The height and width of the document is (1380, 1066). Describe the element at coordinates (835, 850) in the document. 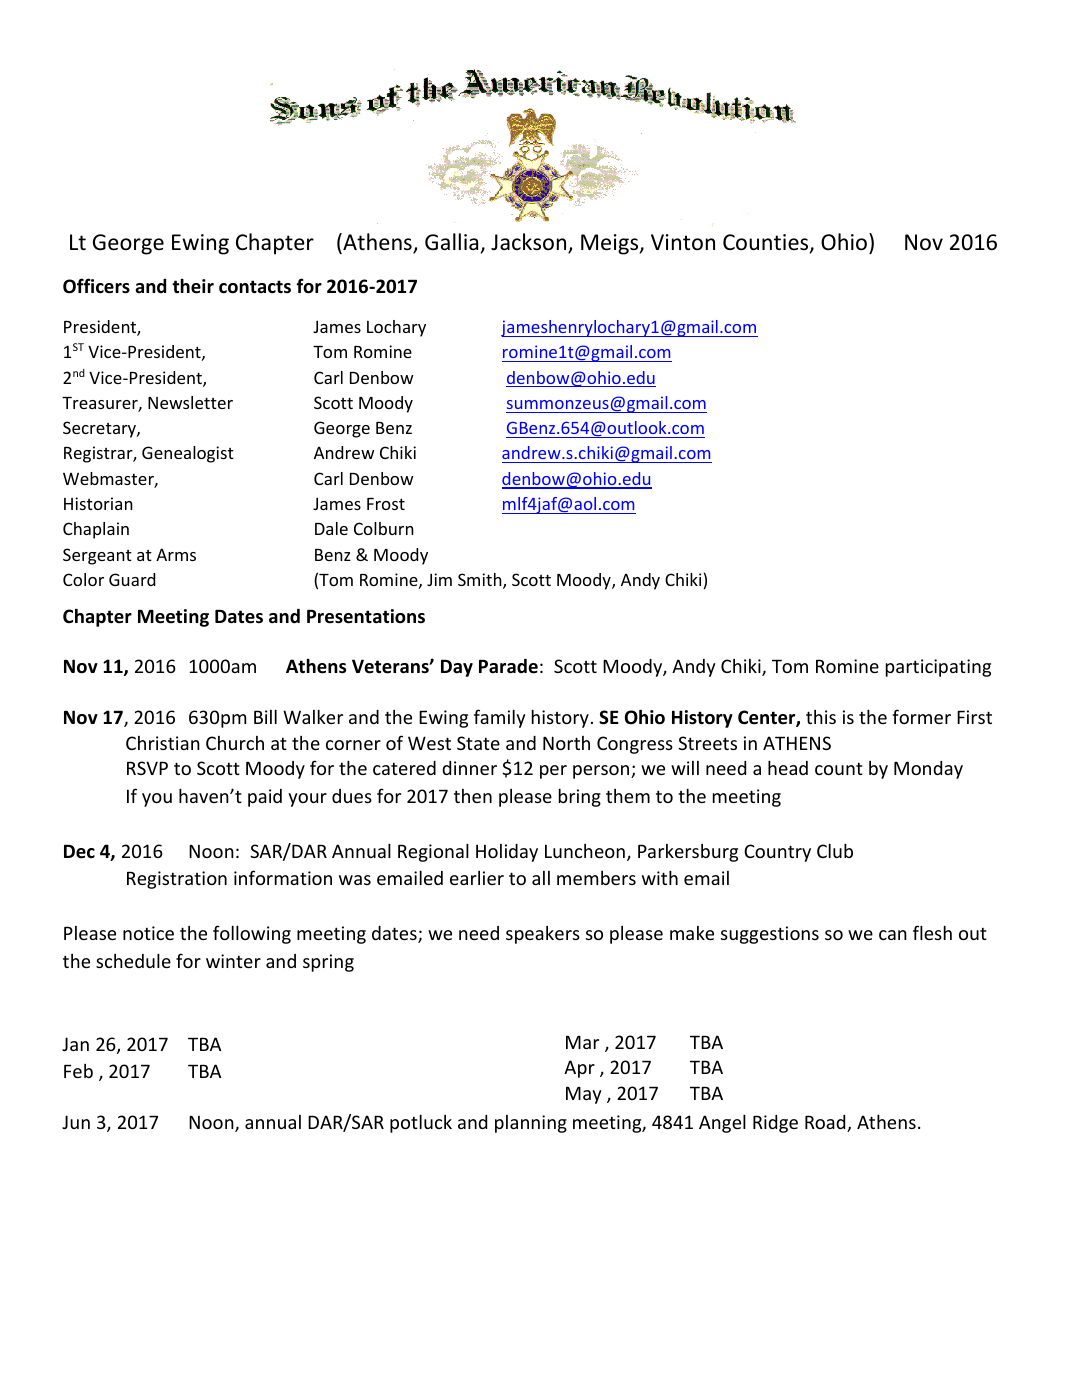

I see `Club` at that location.
